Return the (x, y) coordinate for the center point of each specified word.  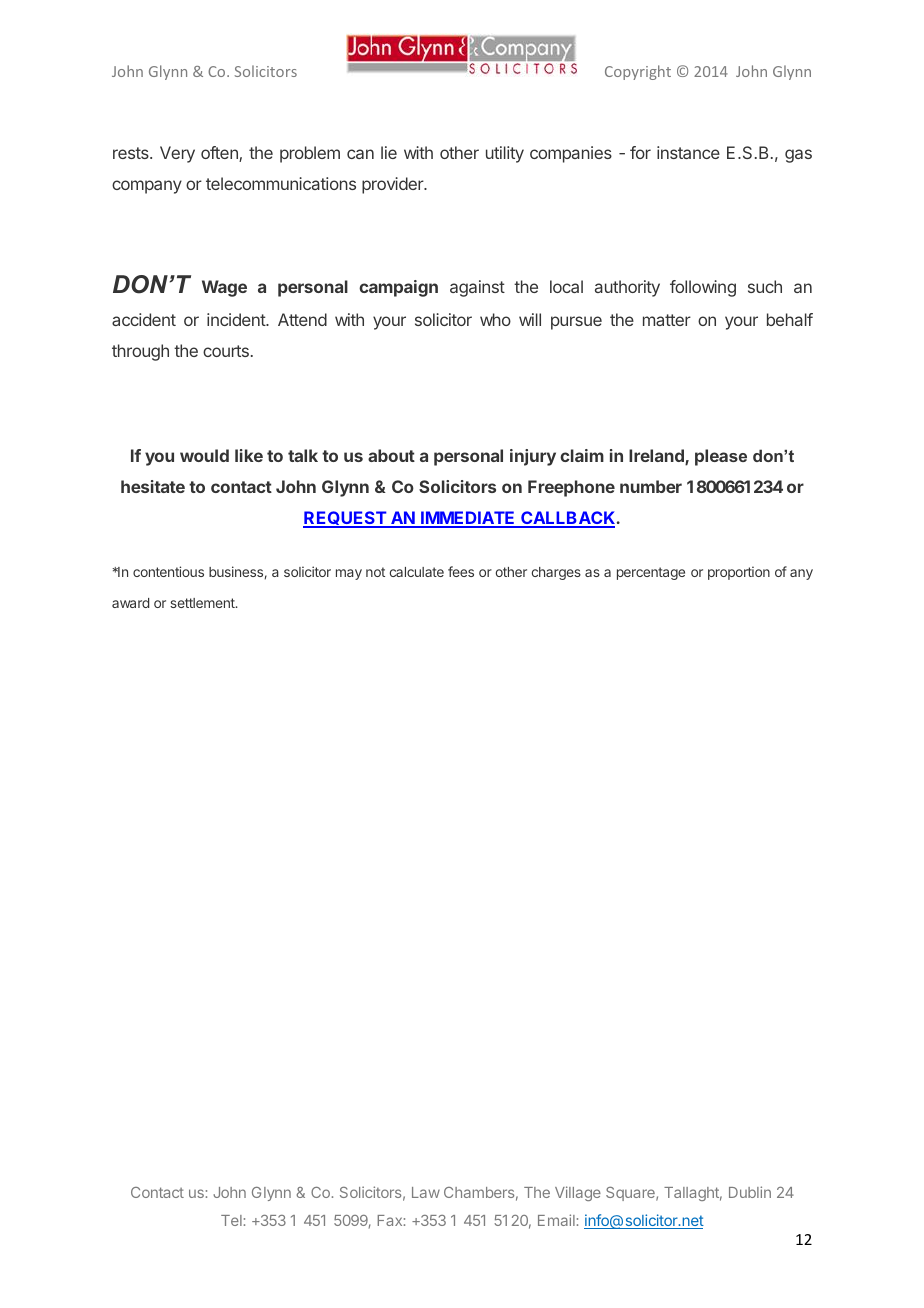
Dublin (750, 1192)
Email (556, 1220)
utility (505, 154)
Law (426, 1192)
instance (688, 152)
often (220, 154)
